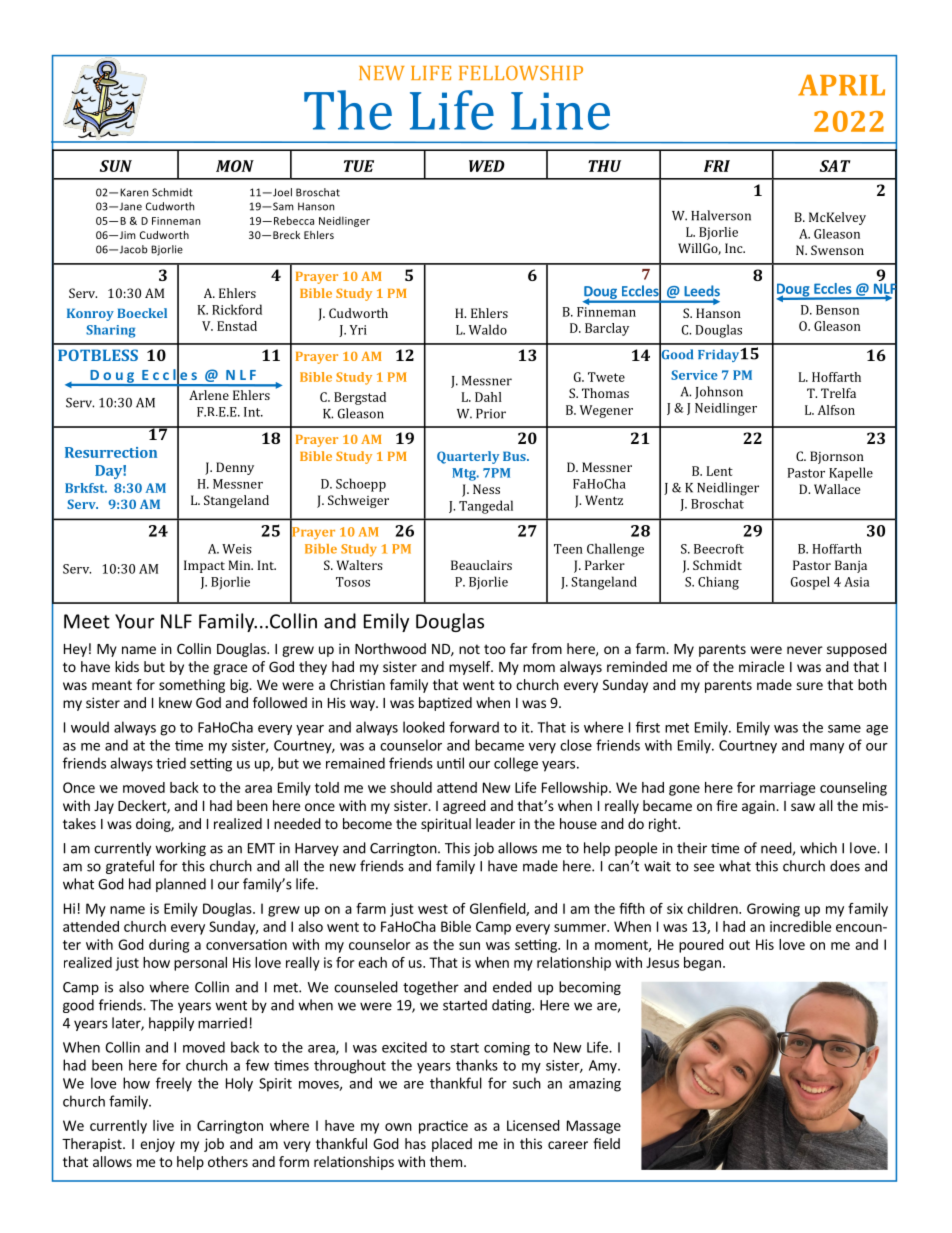 The width and height of the screenshot is (952, 1233). I want to click on Your, so click(134, 621).
